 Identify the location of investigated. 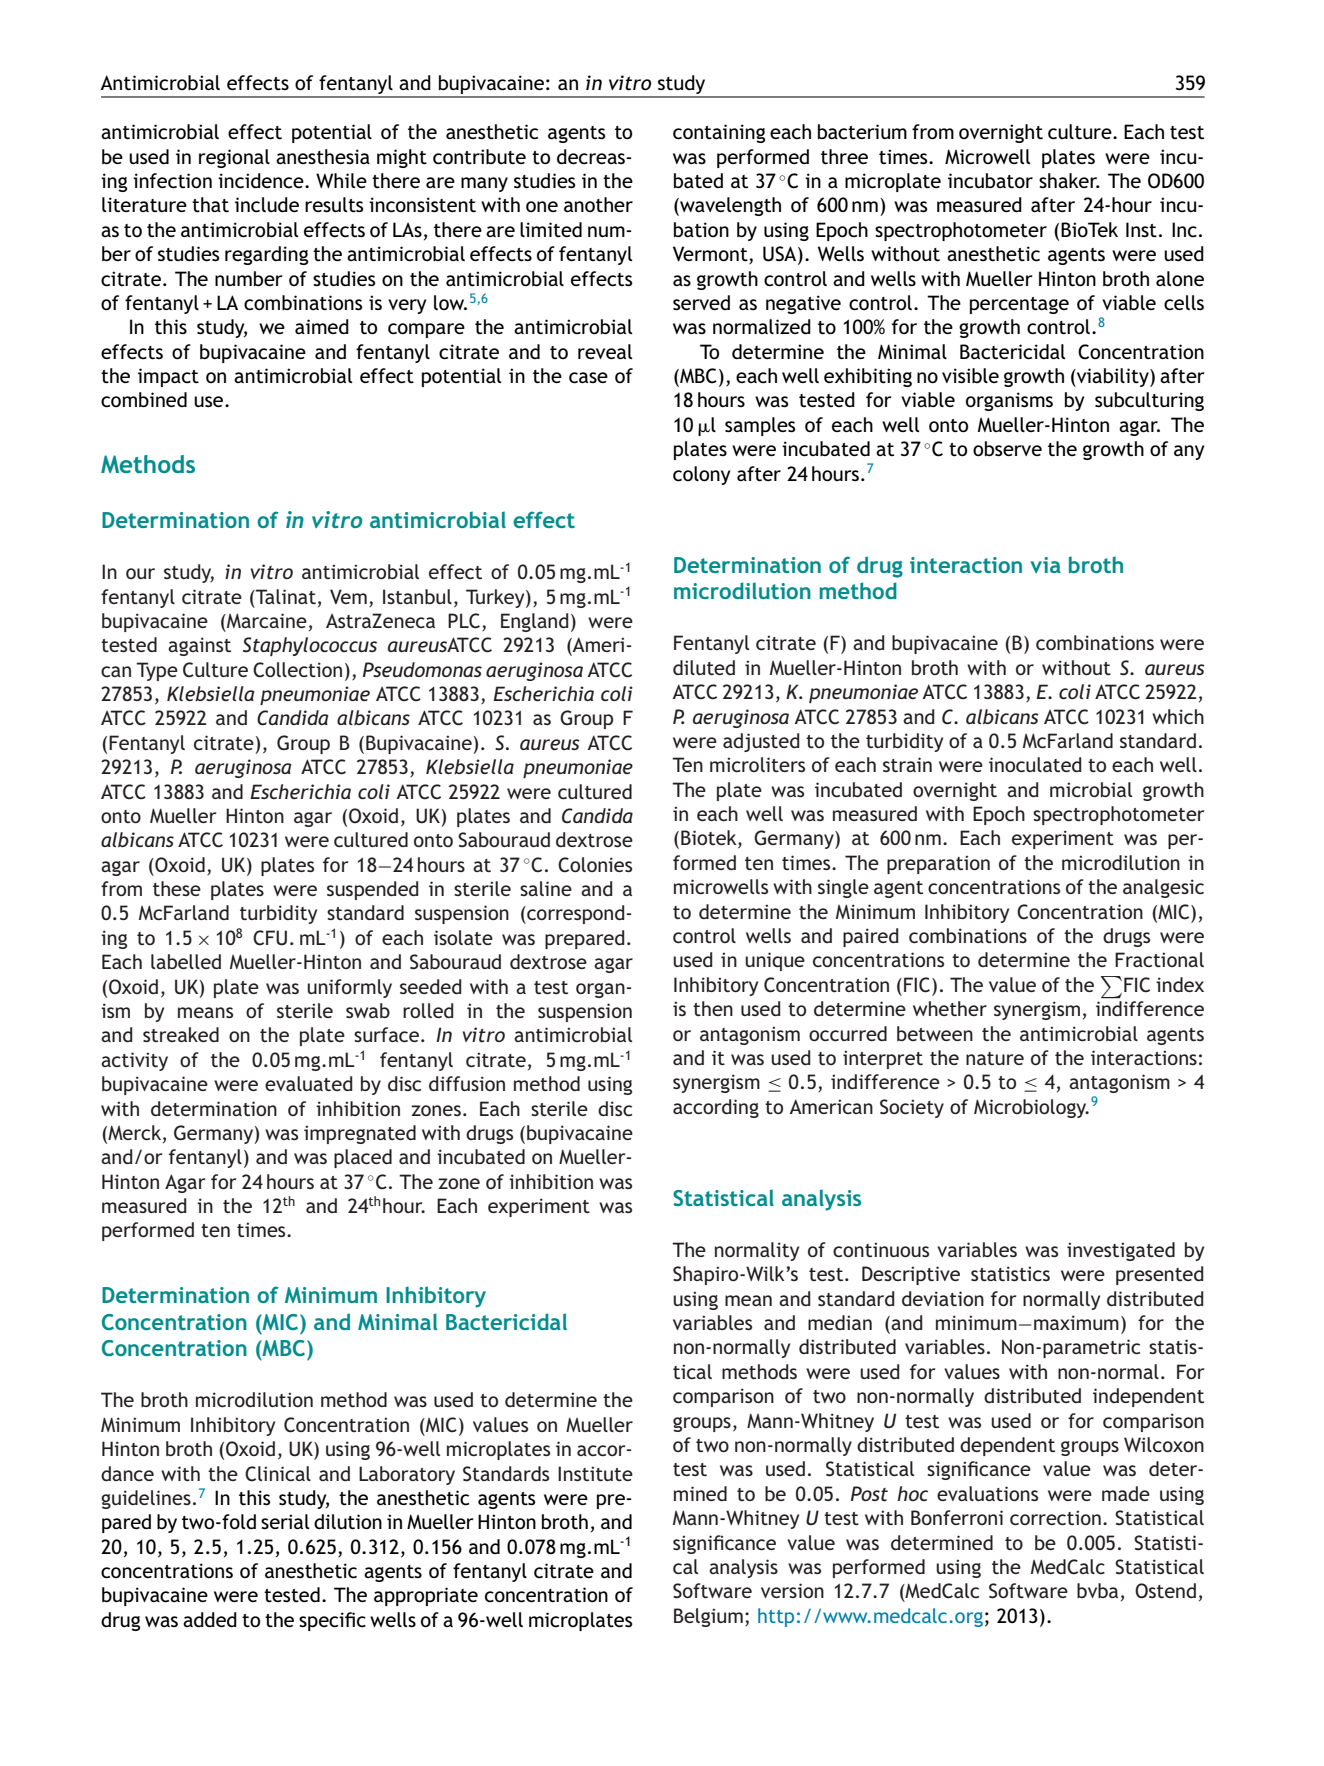
(1121, 1251).
